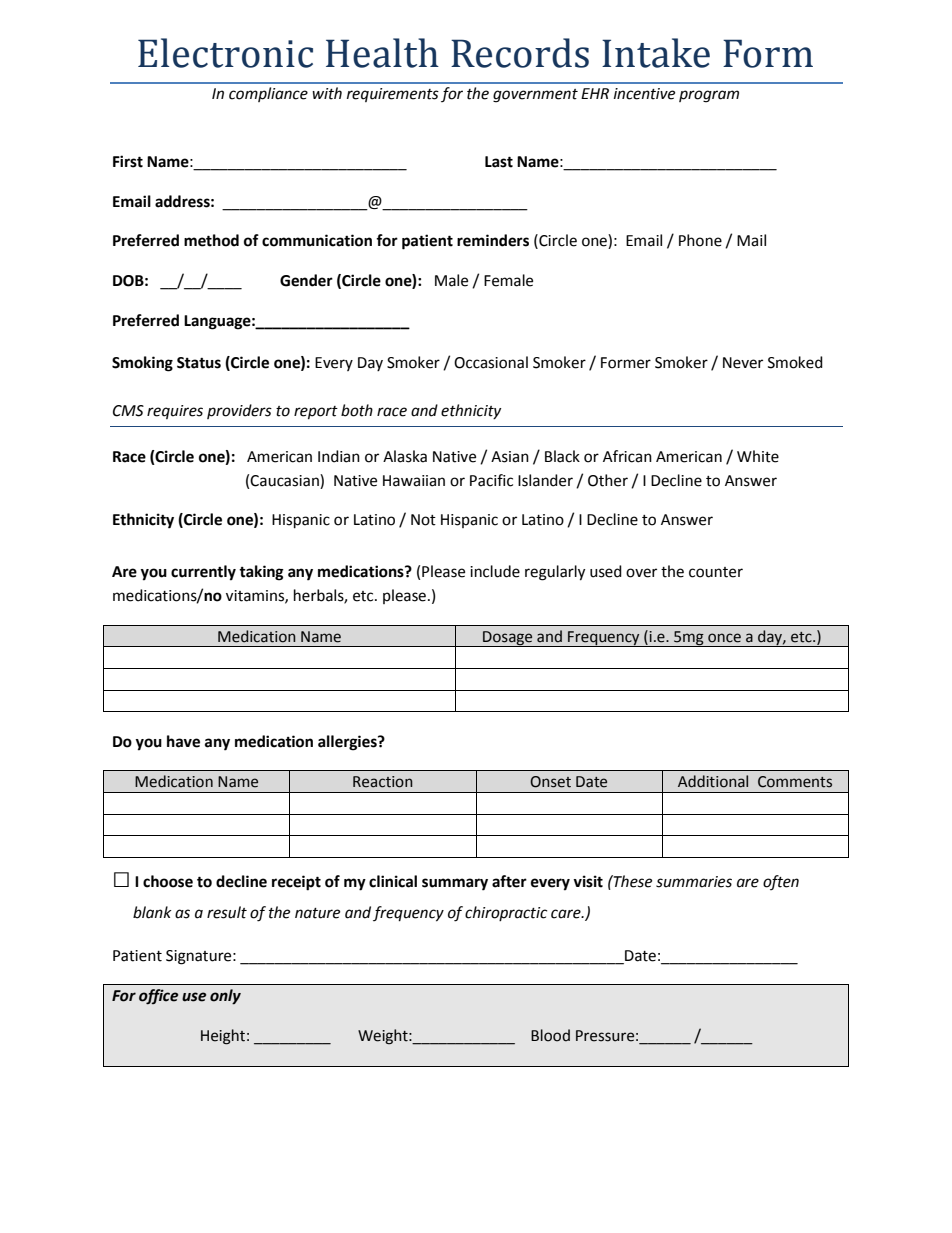 This document has height=1233, width=952. What do you see at coordinates (520, 53) in the document?
I see `Records` at bounding box center [520, 53].
